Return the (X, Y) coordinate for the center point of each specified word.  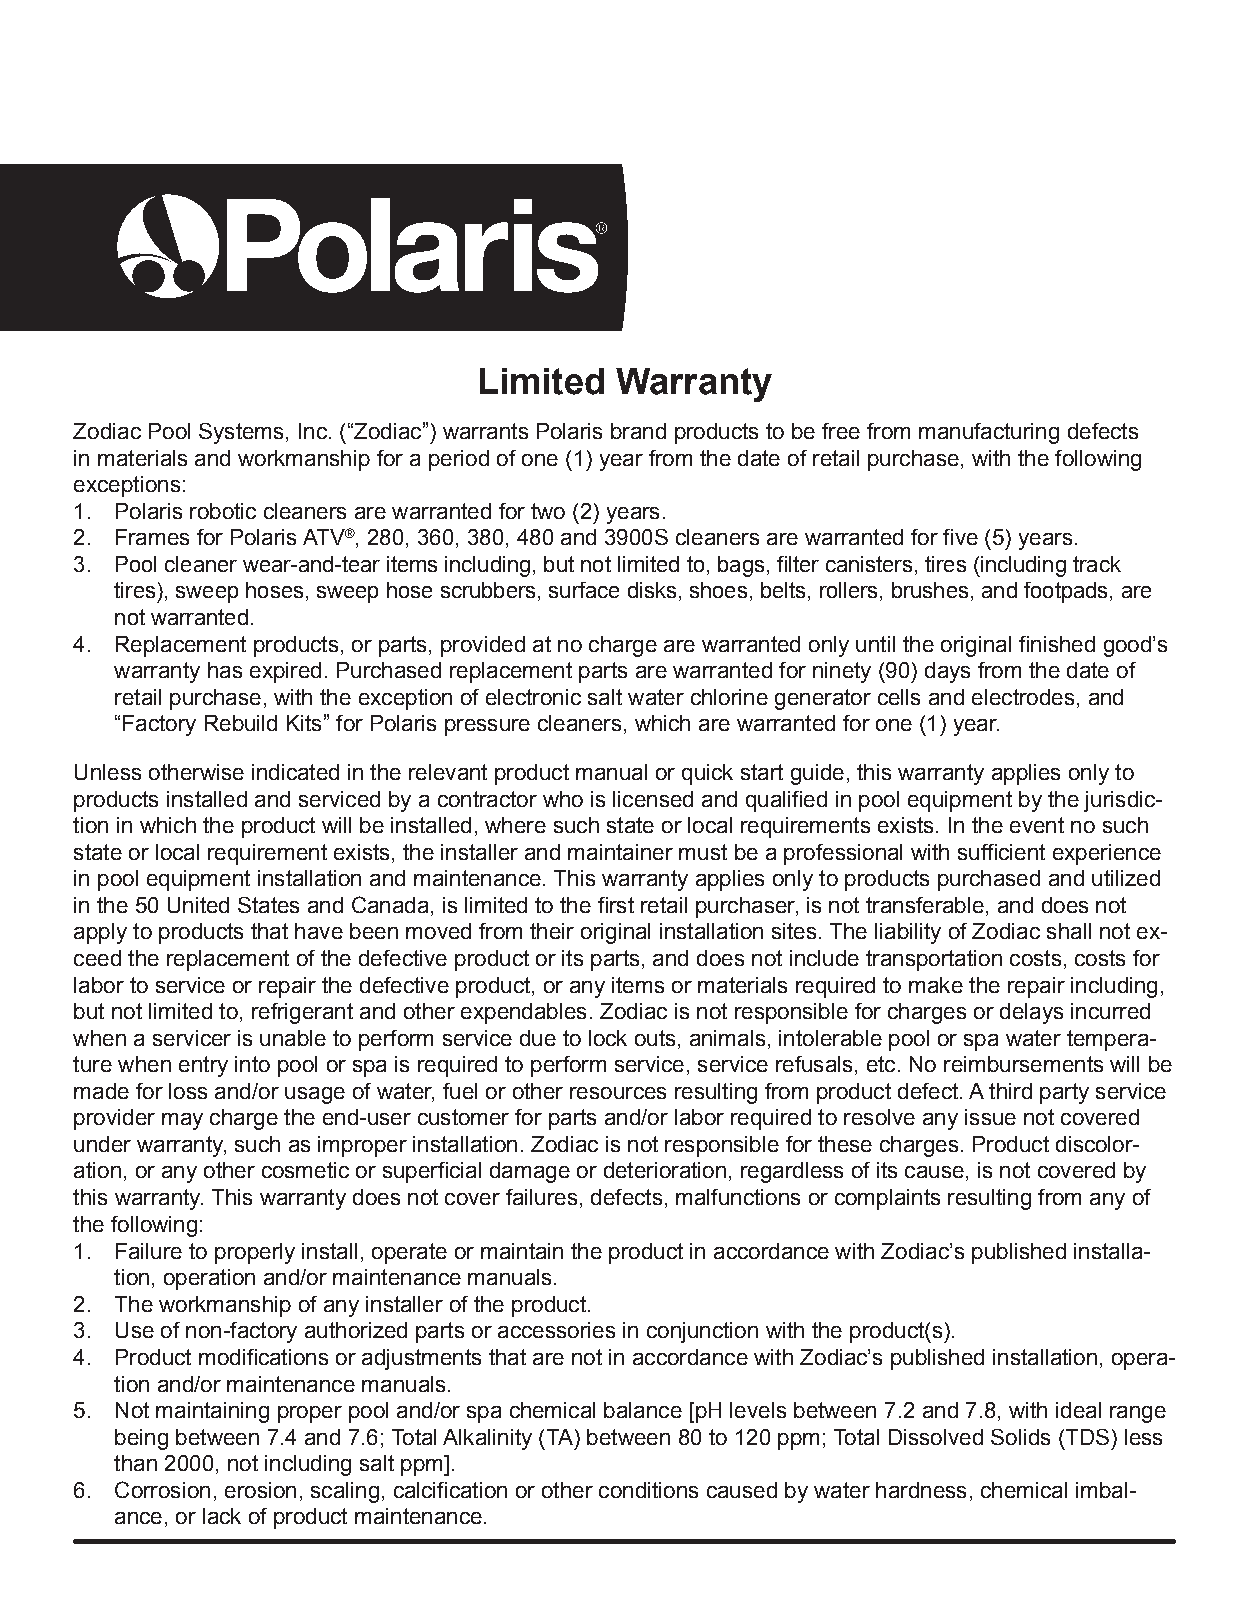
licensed (653, 799)
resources (618, 1093)
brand (638, 431)
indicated (295, 772)
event (1037, 825)
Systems (241, 433)
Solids (1020, 1437)
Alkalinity (487, 1439)
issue (990, 1117)
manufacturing (989, 433)
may (182, 1121)
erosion (260, 1490)
